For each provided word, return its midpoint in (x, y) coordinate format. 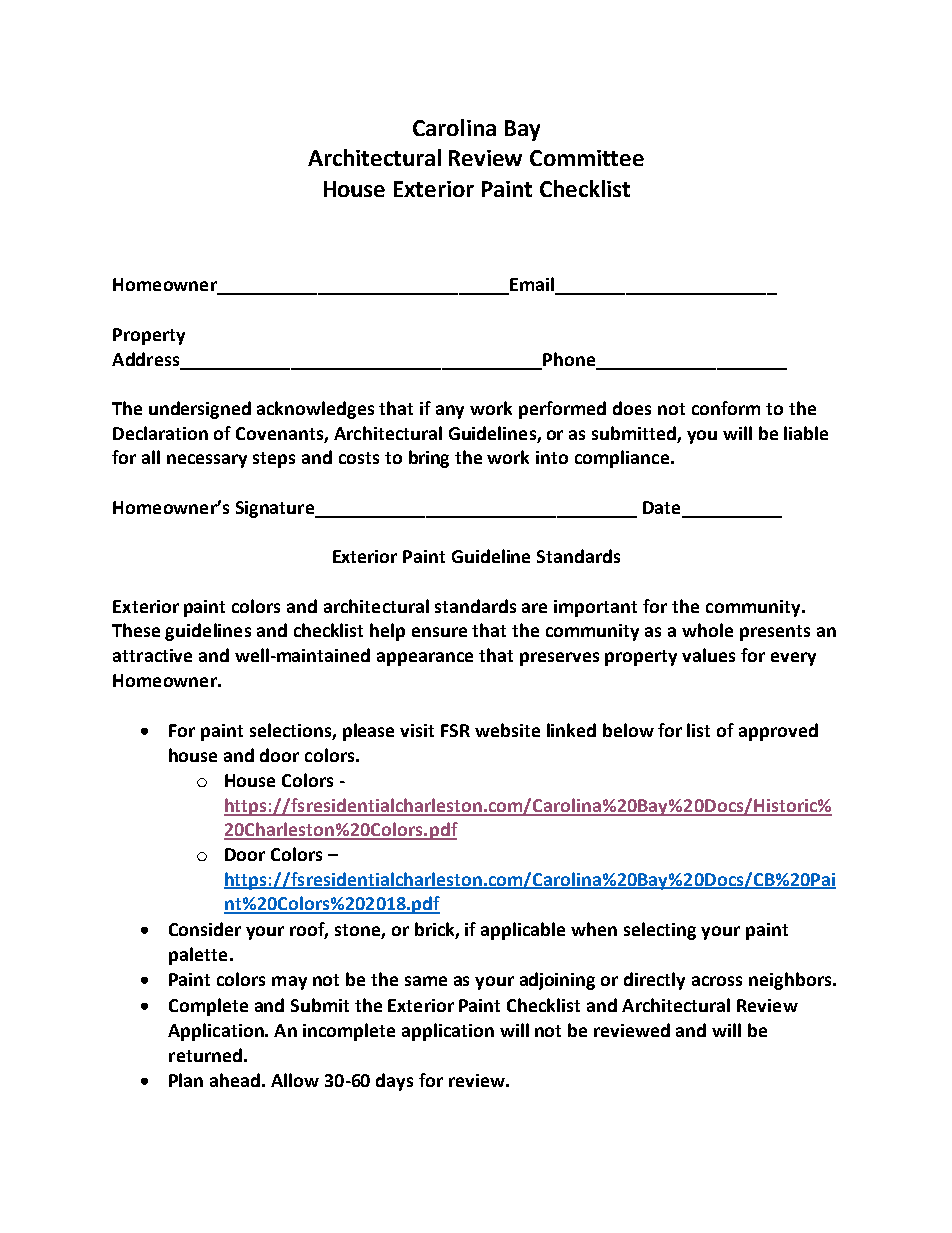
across (717, 981)
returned (205, 1055)
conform (726, 408)
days (394, 1082)
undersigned (200, 410)
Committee (587, 158)
